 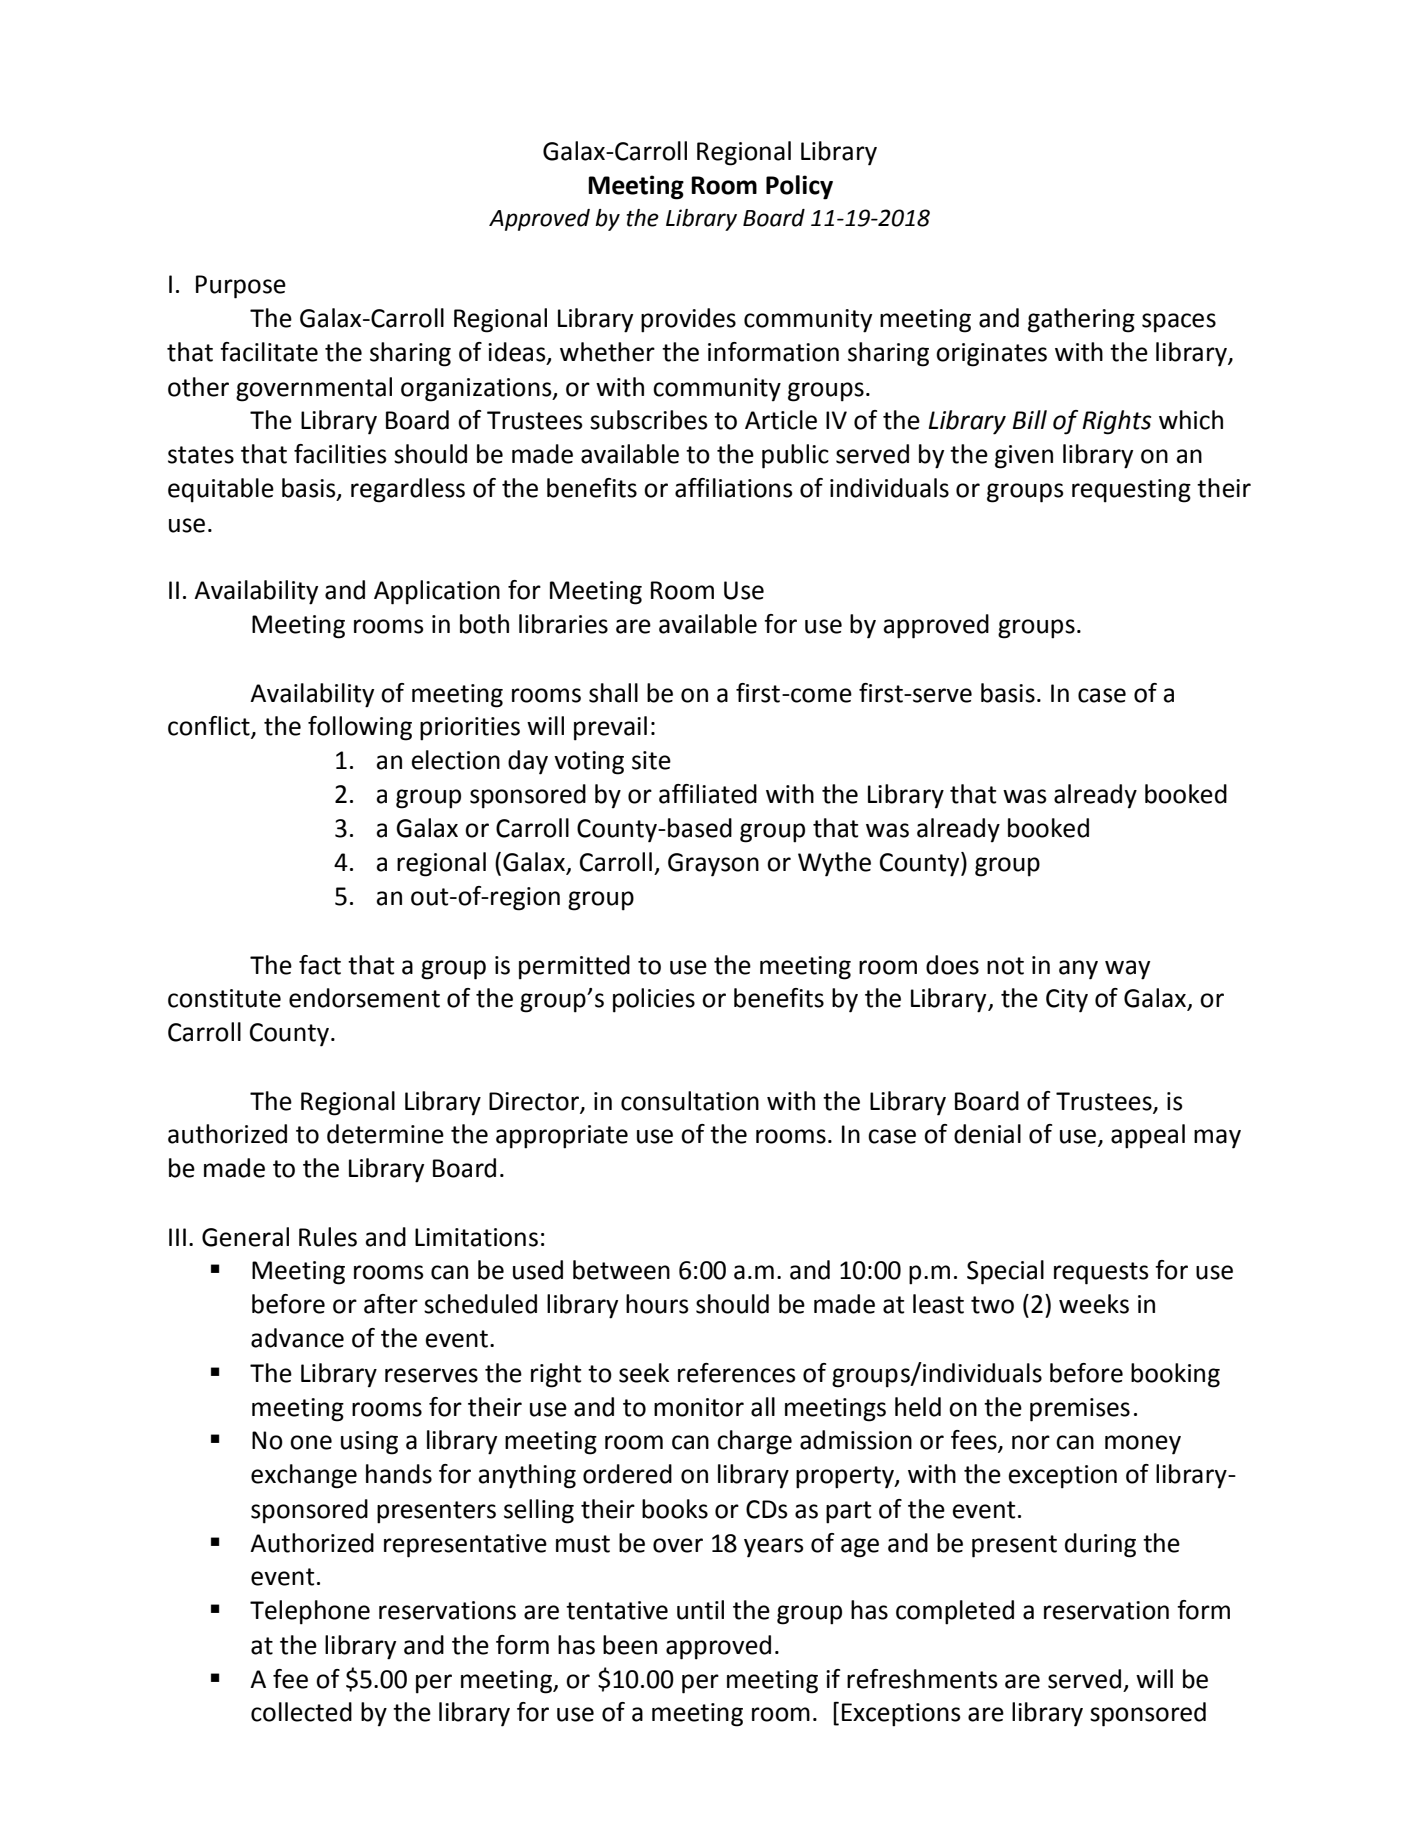 What do you see at coordinates (301, 1712) in the screenshot?
I see `collected` at bounding box center [301, 1712].
